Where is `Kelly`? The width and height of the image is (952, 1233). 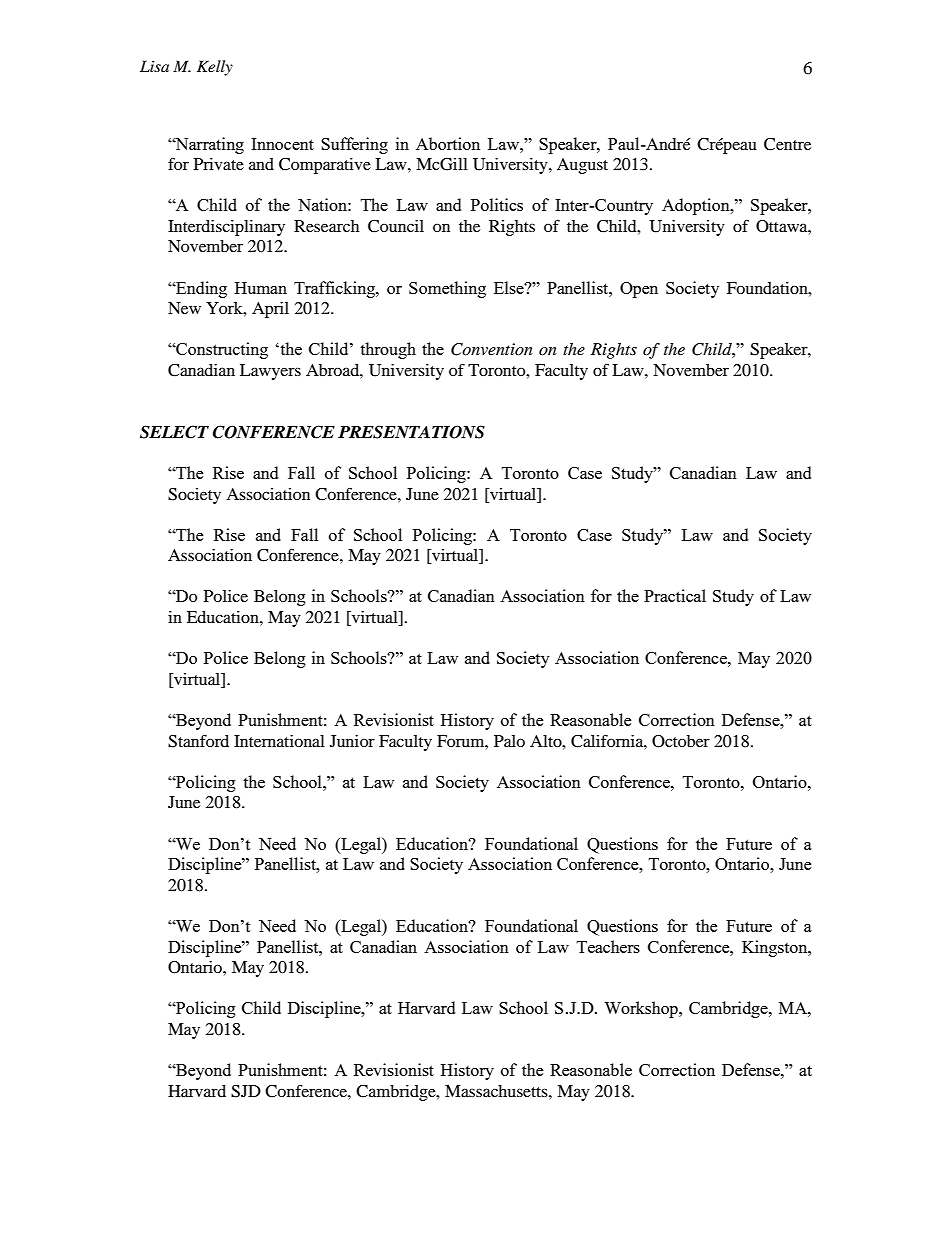 Kelly is located at coordinates (215, 68).
